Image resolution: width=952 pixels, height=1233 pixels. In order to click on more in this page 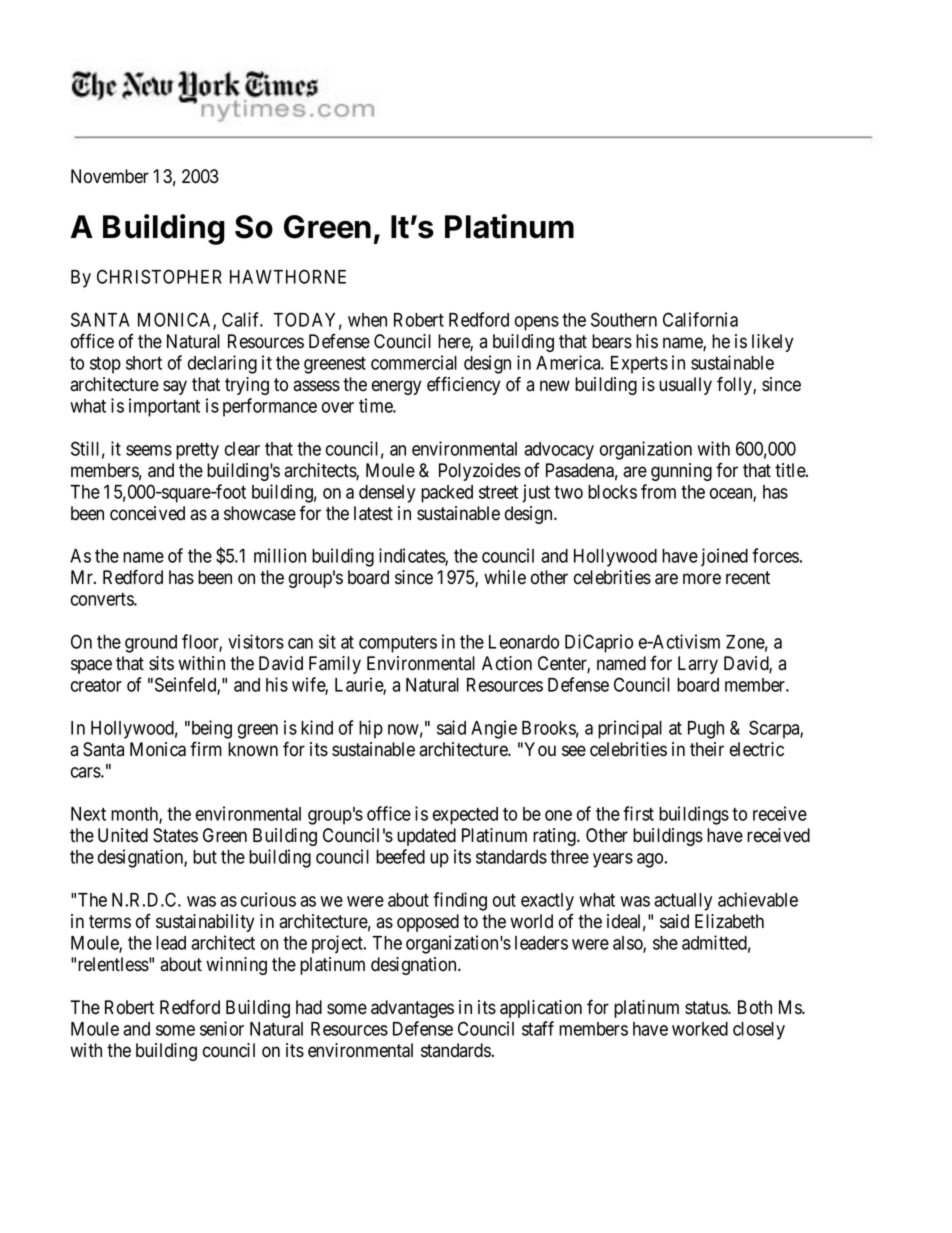, I will do `click(702, 579)`.
